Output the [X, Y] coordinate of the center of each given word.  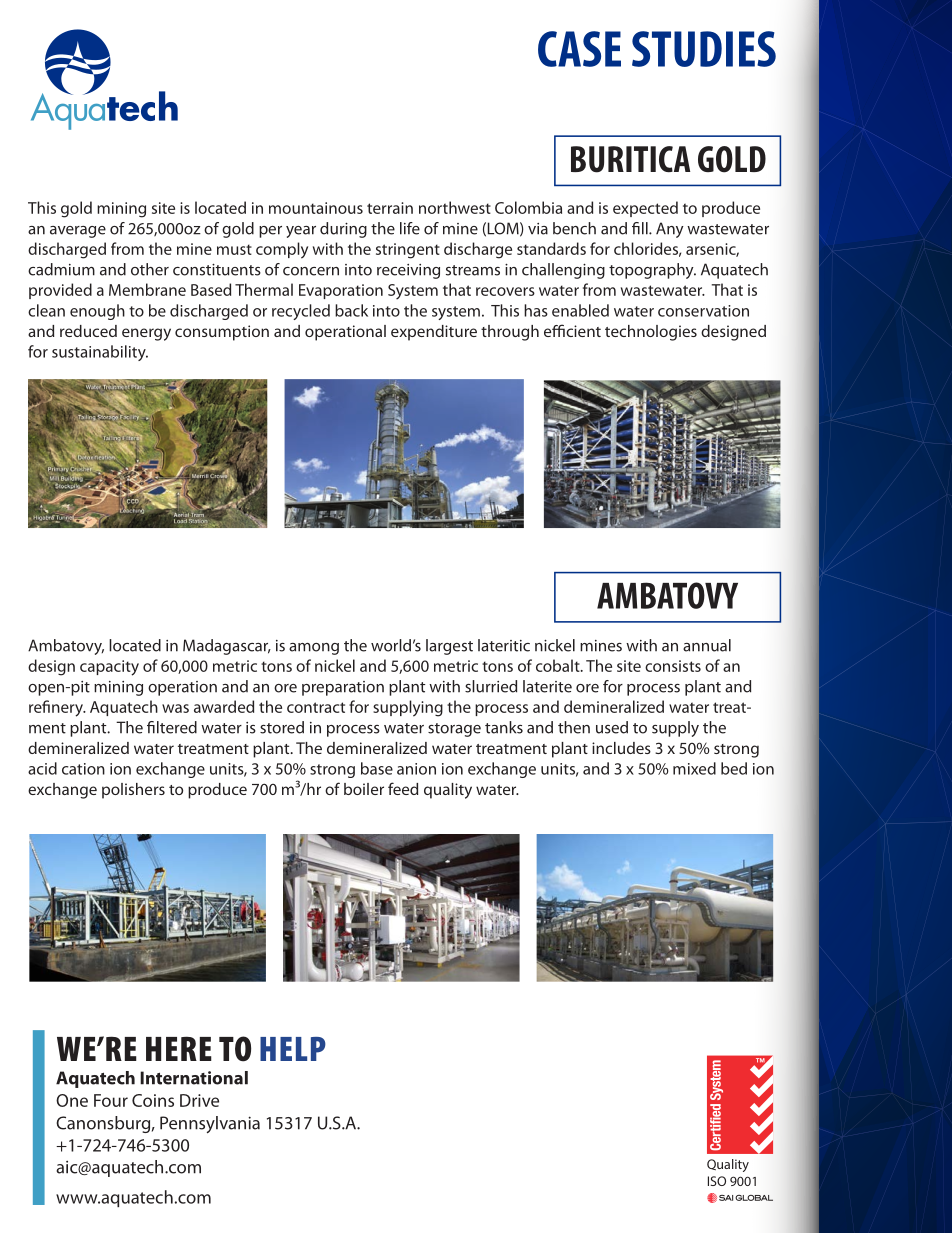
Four [111, 1100]
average [78, 232]
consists [673, 666]
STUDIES [704, 49]
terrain [390, 208]
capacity [109, 668]
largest [449, 647]
